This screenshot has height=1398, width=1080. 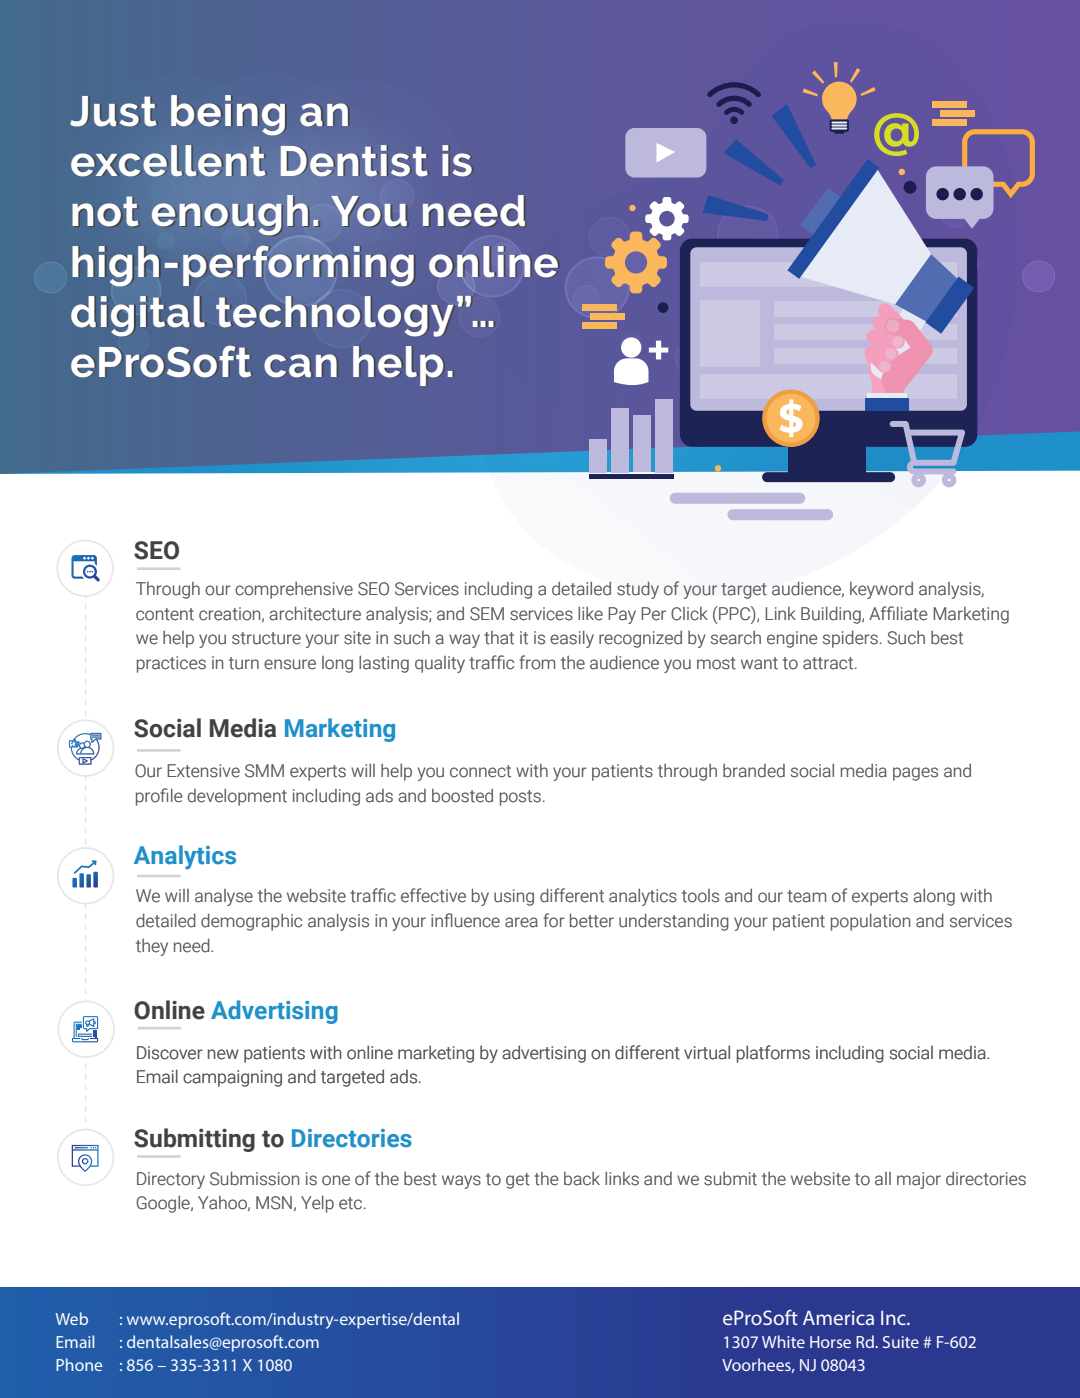 What do you see at coordinates (832, 615) in the screenshot?
I see `Building` at bounding box center [832, 615].
